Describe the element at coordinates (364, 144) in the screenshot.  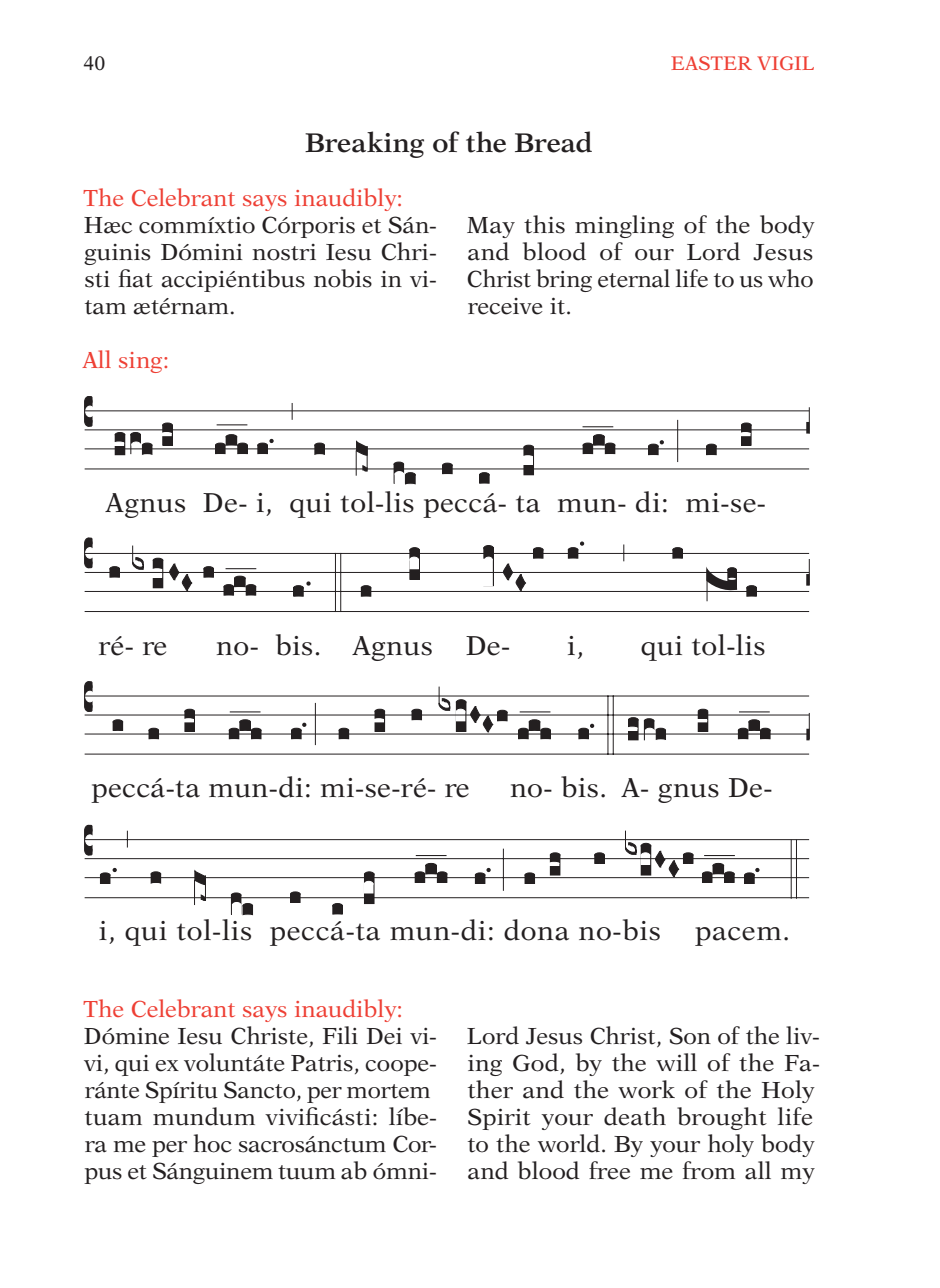
I see `Breaking` at that location.
